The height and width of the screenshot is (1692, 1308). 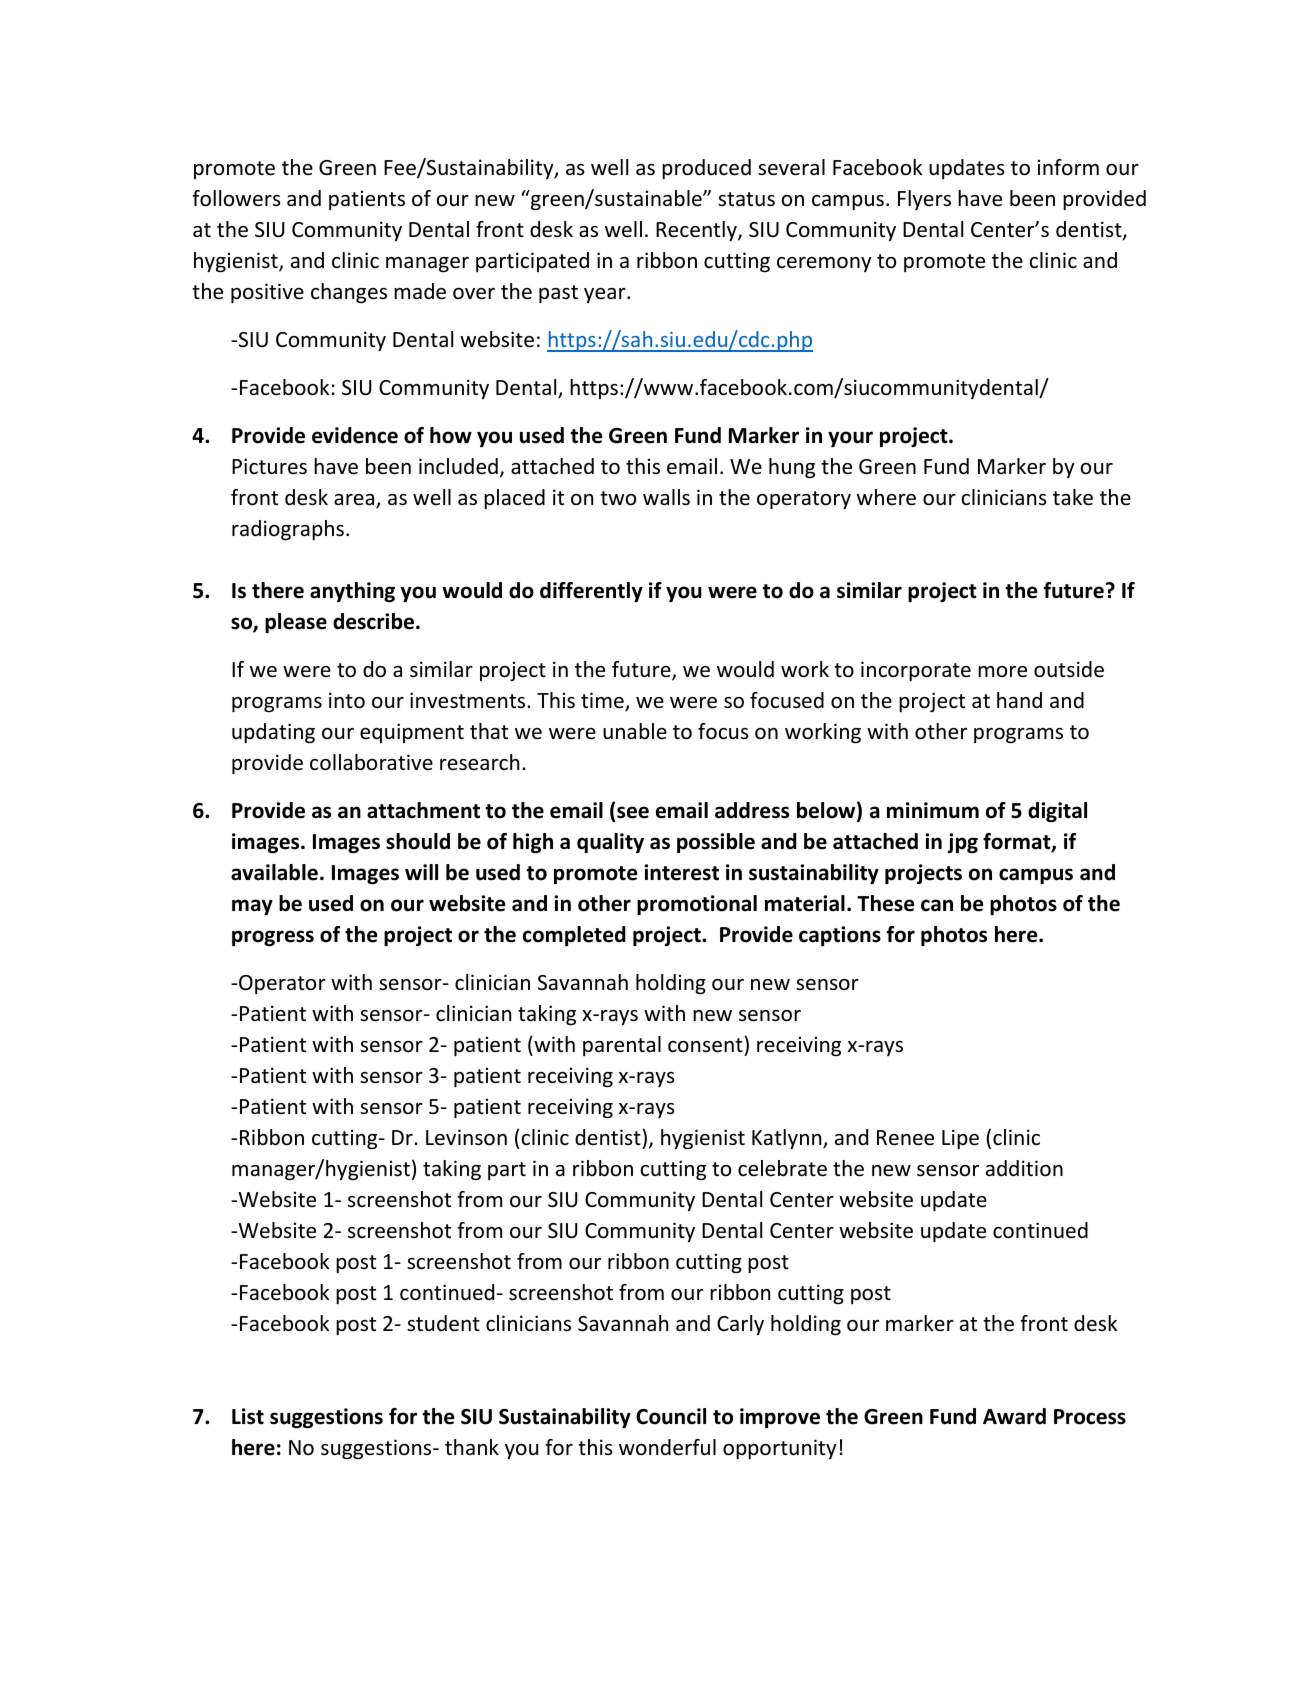 I want to click on List, so click(x=248, y=1416).
